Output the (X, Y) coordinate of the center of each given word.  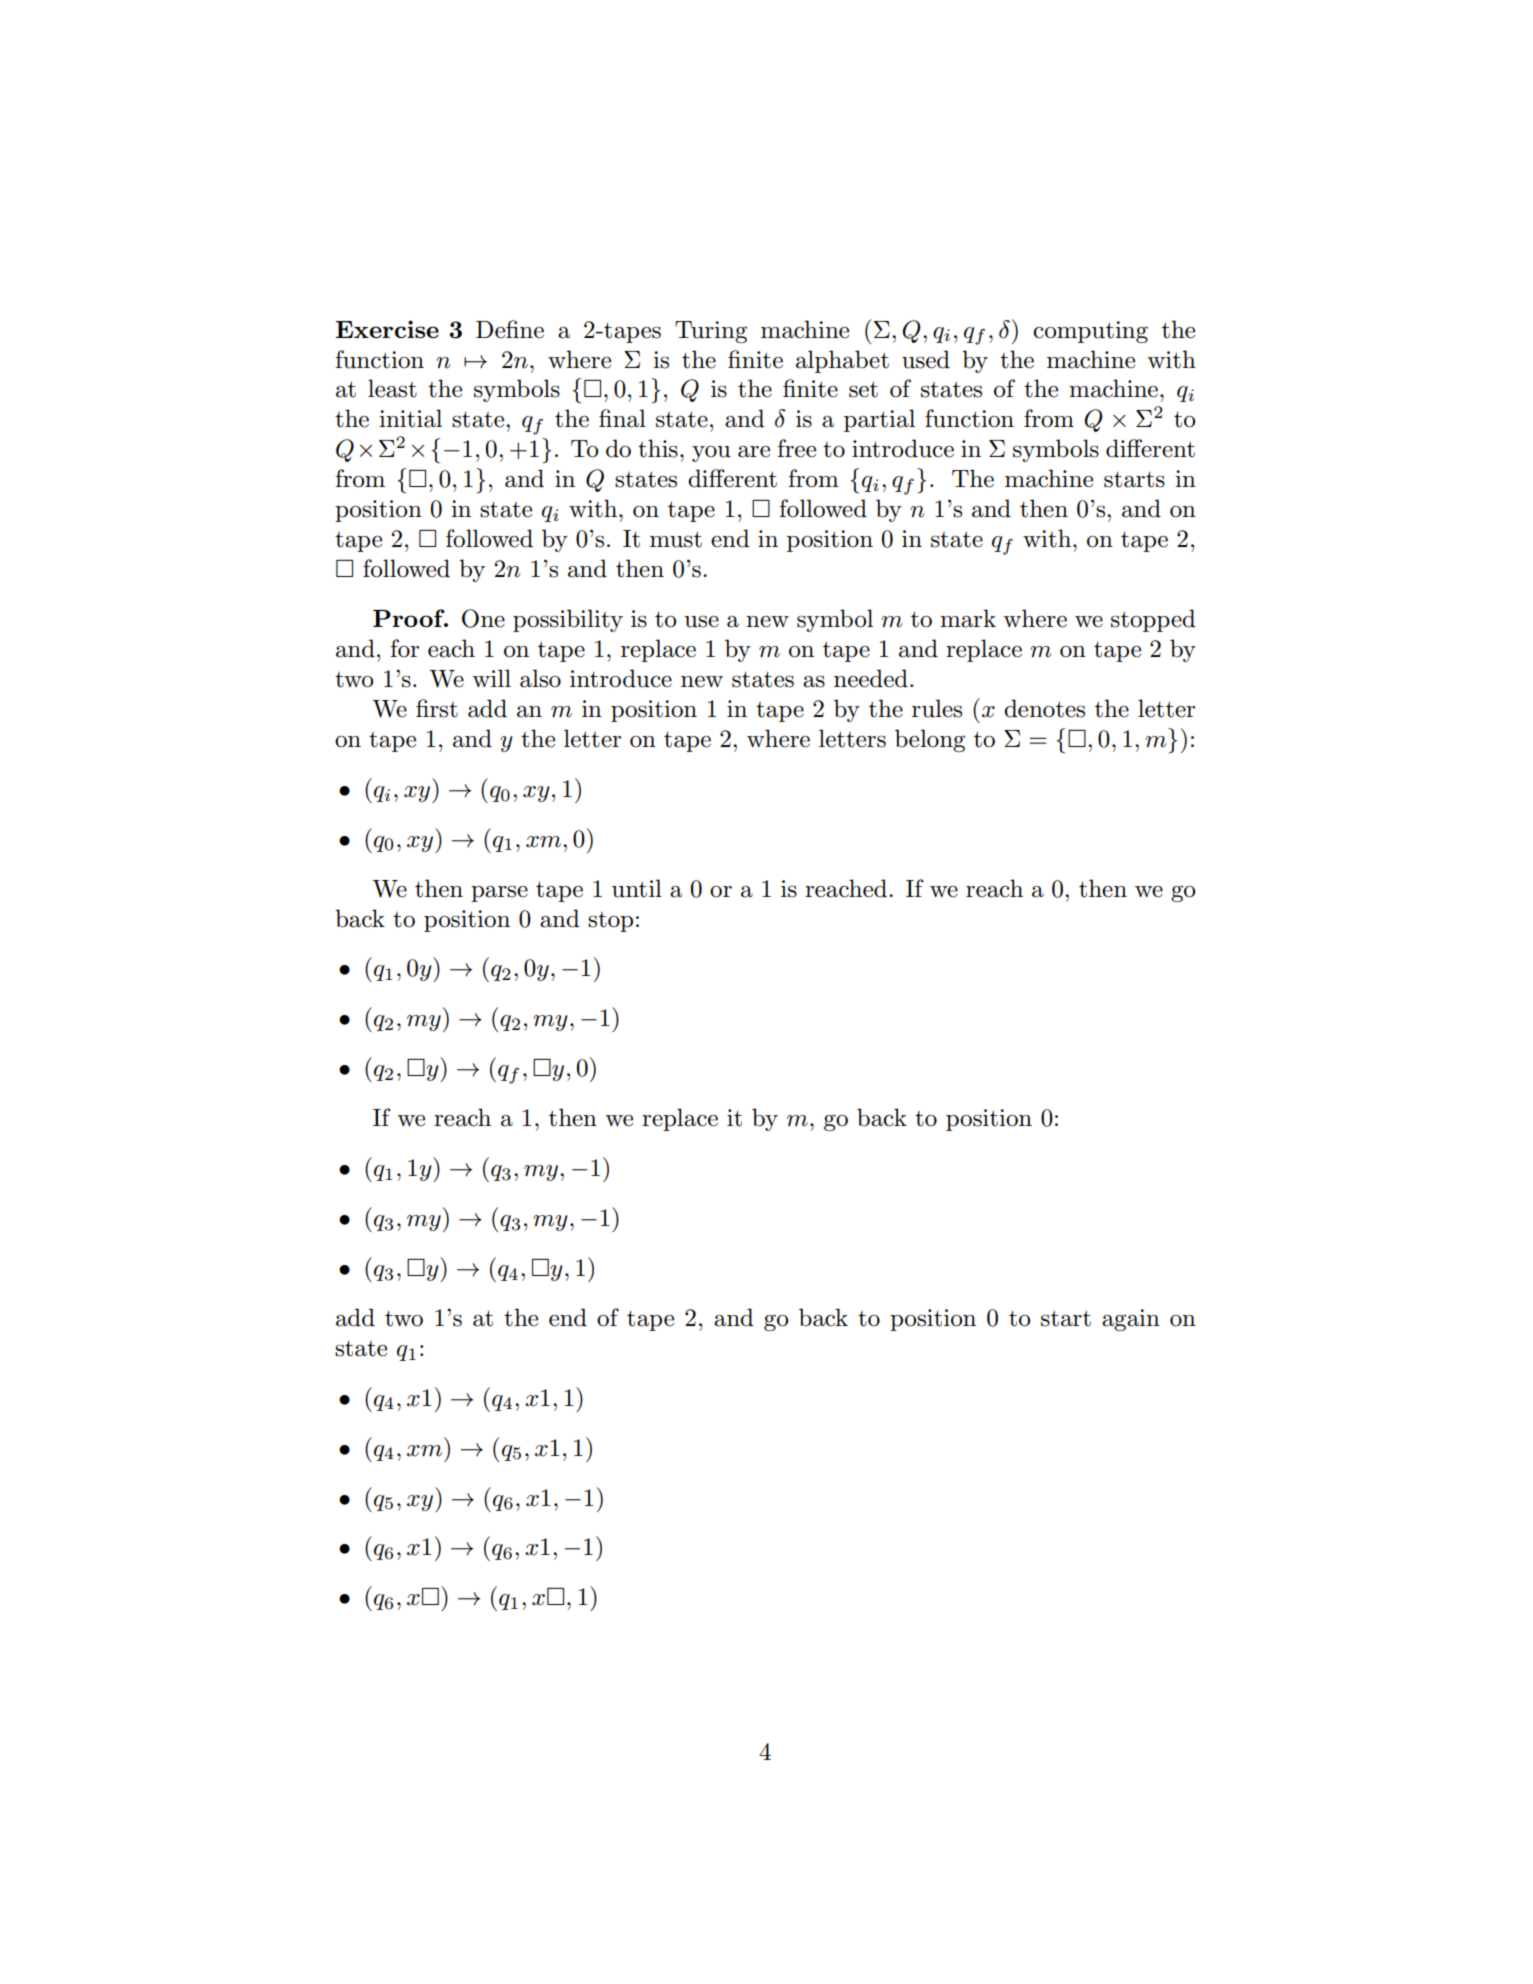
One (483, 618)
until (637, 888)
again (1131, 1320)
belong (930, 740)
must (676, 539)
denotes (1044, 708)
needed (871, 678)
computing (1090, 332)
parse (499, 894)
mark (968, 618)
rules (937, 708)
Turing (711, 332)
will (491, 678)
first (437, 708)
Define (510, 329)
